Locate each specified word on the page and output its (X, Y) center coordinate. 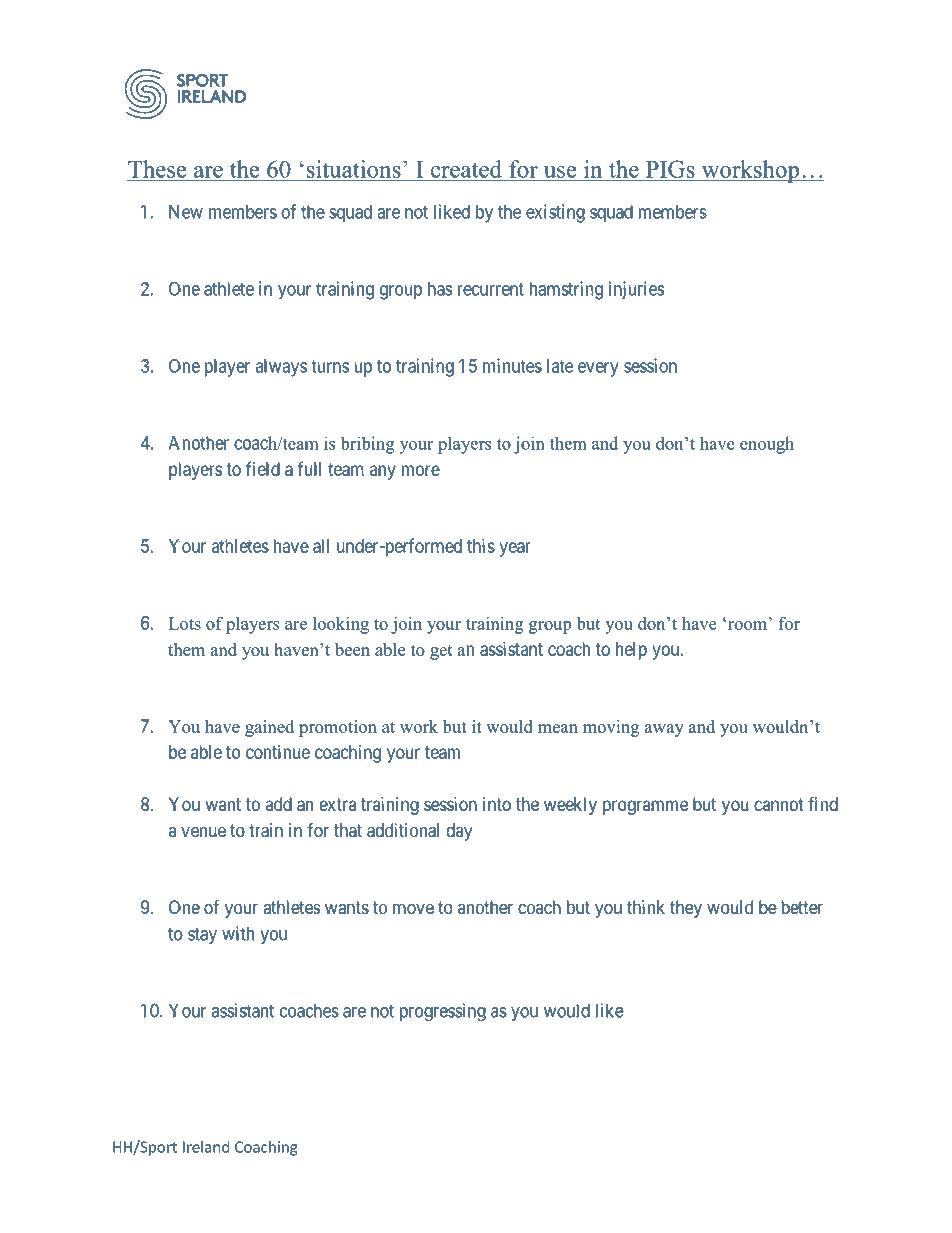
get (441, 652)
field (263, 468)
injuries (637, 290)
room (747, 624)
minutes (512, 365)
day (459, 832)
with (238, 933)
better (802, 907)
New (186, 212)
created (466, 169)
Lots (185, 623)
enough (767, 445)
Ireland (206, 1147)
